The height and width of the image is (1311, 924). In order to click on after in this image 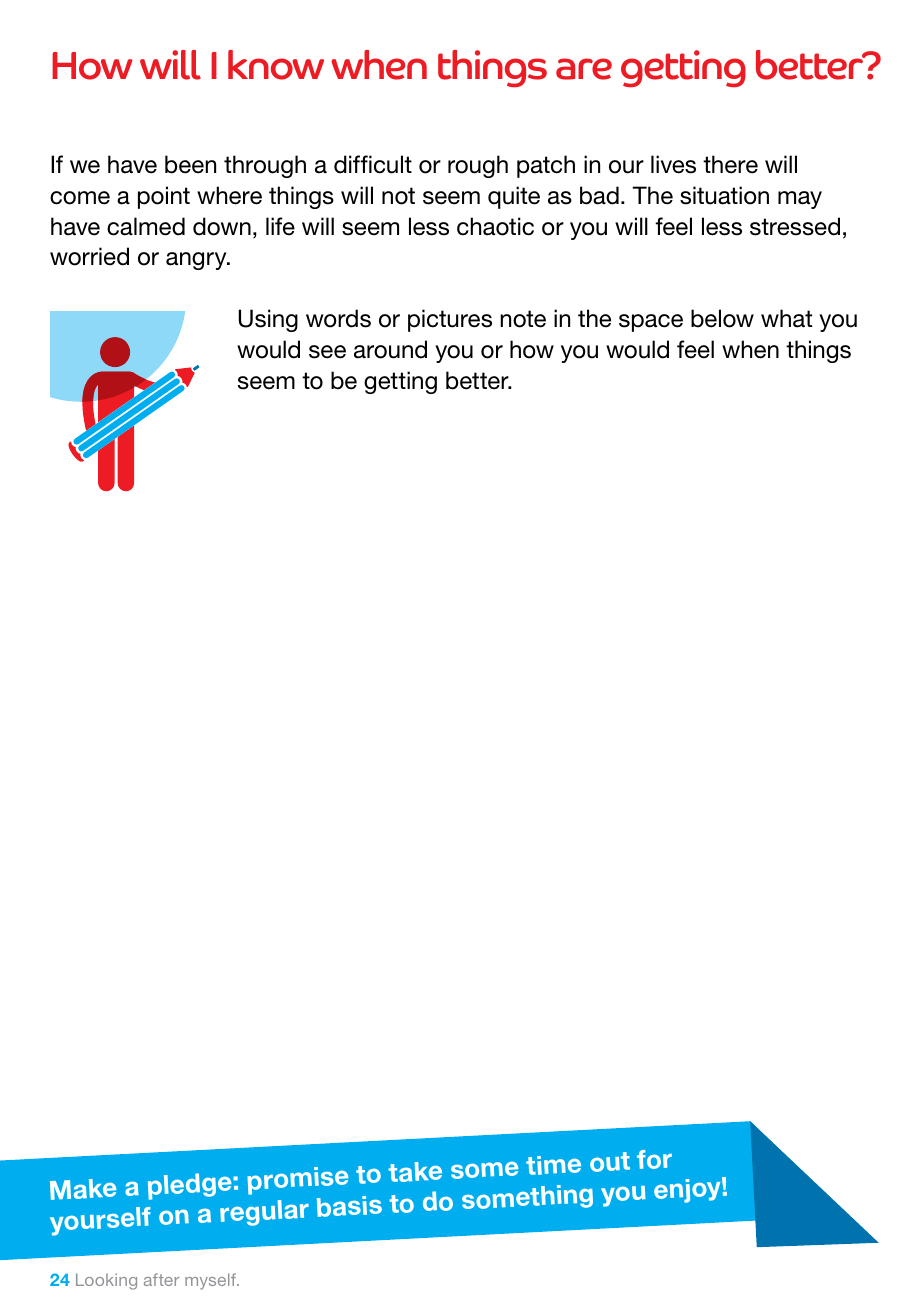, I will do `click(161, 1279)`.
